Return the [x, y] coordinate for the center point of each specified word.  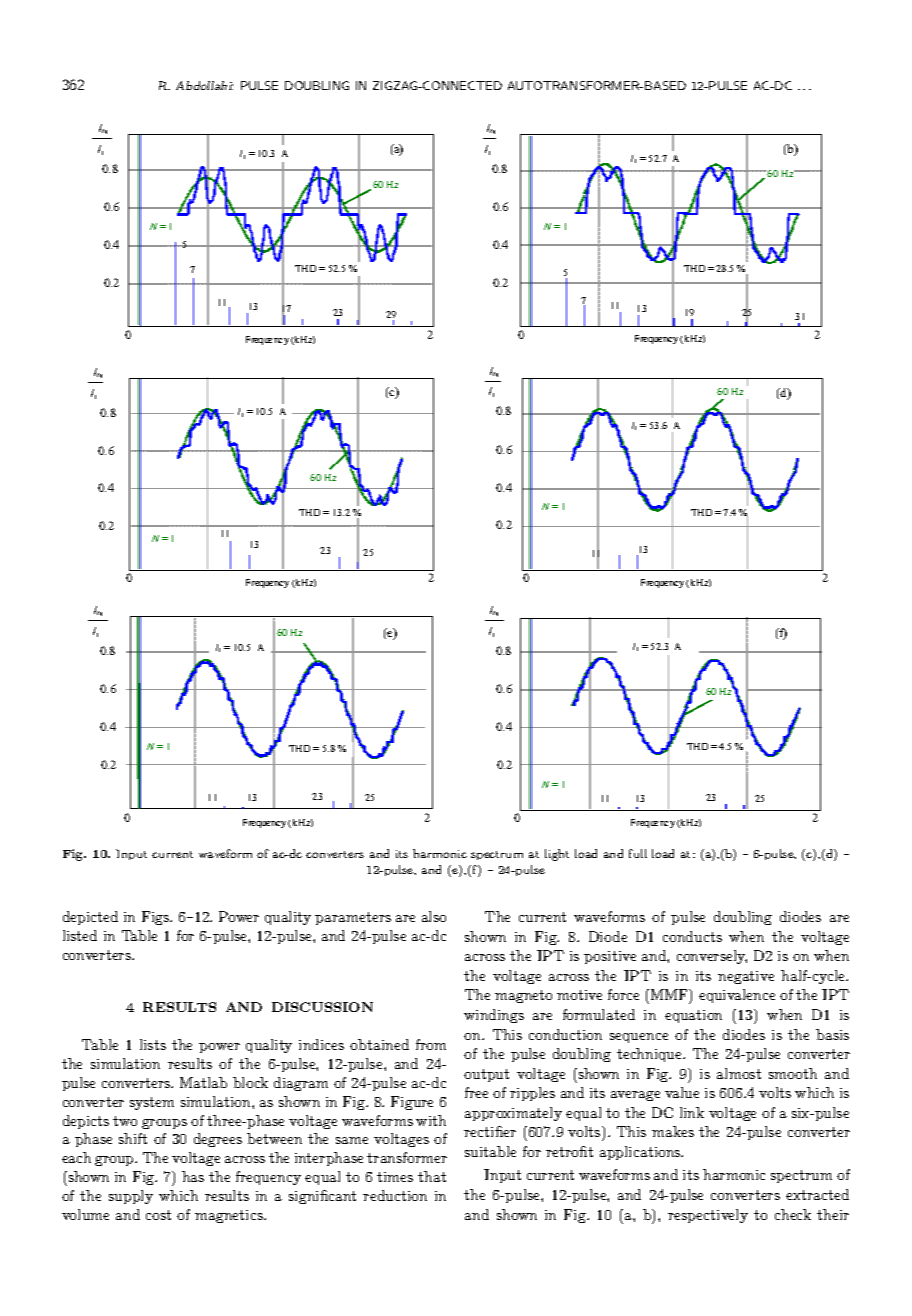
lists [153, 1044]
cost [158, 1215]
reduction [395, 1195]
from [431, 1044]
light [557, 855]
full [638, 853]
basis [832, 1034]
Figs [156, 918]
